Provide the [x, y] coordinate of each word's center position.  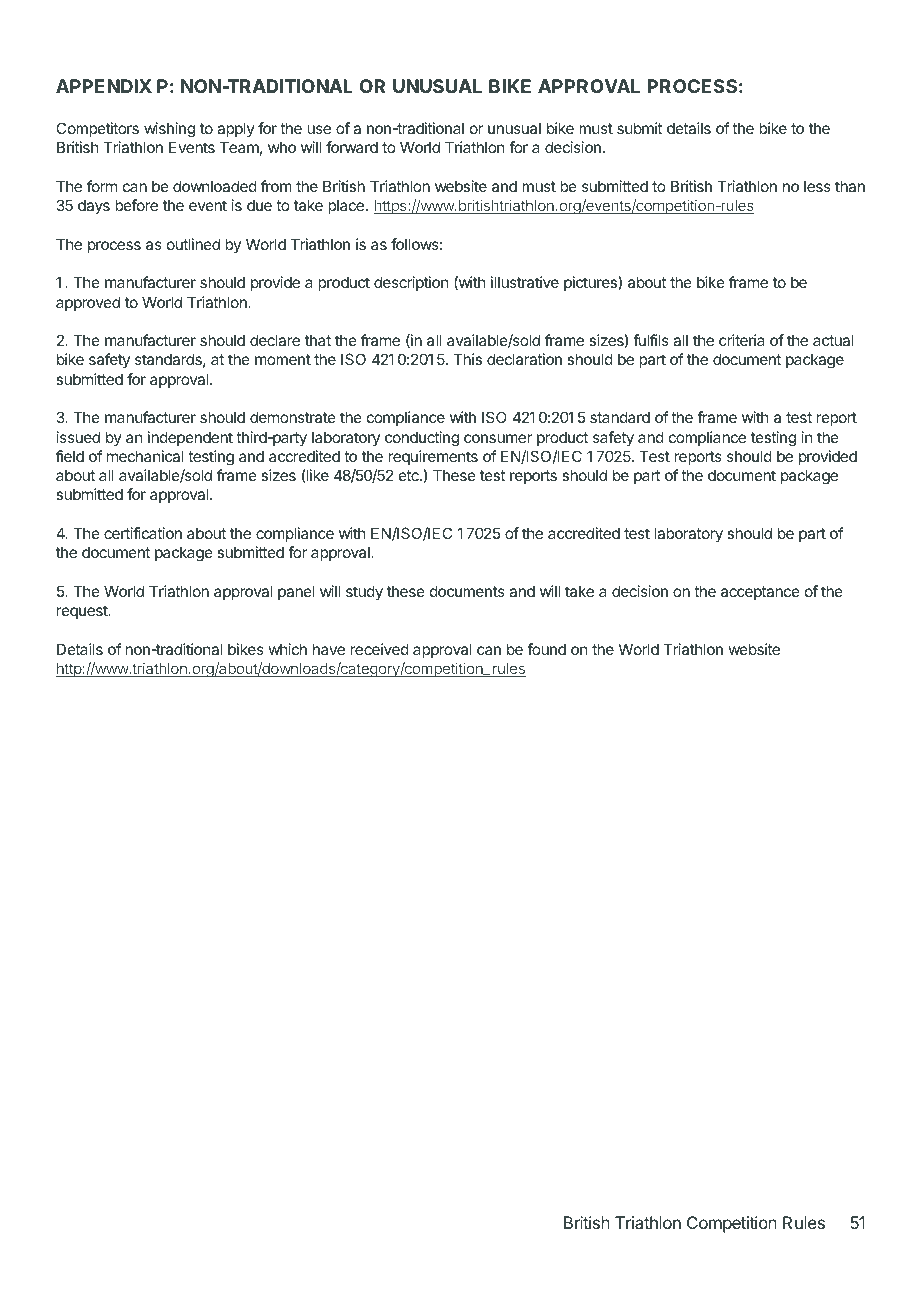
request [83, 612]
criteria [742, 340]
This [467, 359]
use [319, 129]
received [380, 649]
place [346, 206]
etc [410, 475]
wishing [169, 130]
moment [283, 359]
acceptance [760, 593]
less [817, 186]
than [850, 186]
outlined [193, 244]
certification [143, 533]
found [546, 649]
